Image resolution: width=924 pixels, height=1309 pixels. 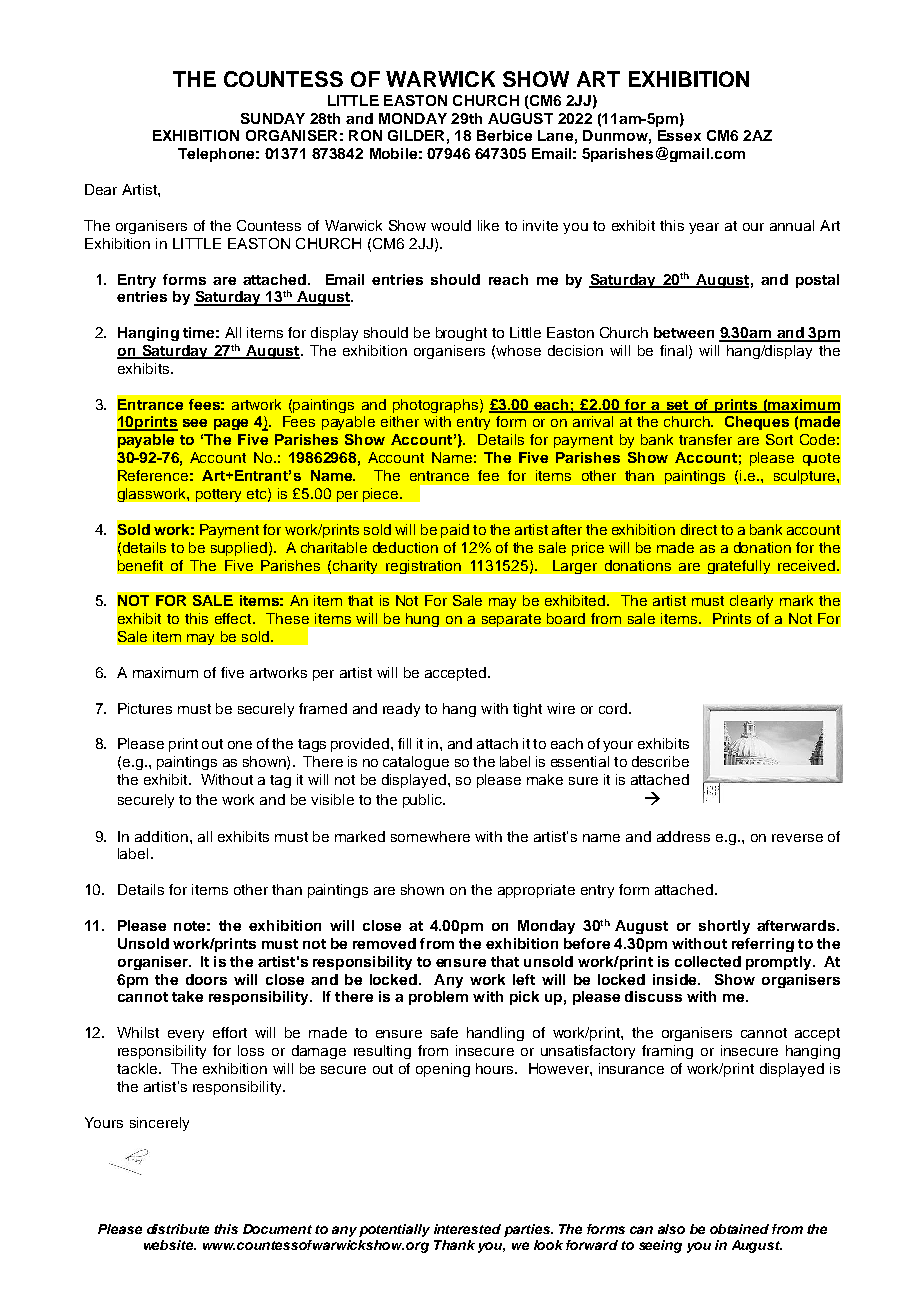 I want to click on Essex, so click(x=679, y=135).
